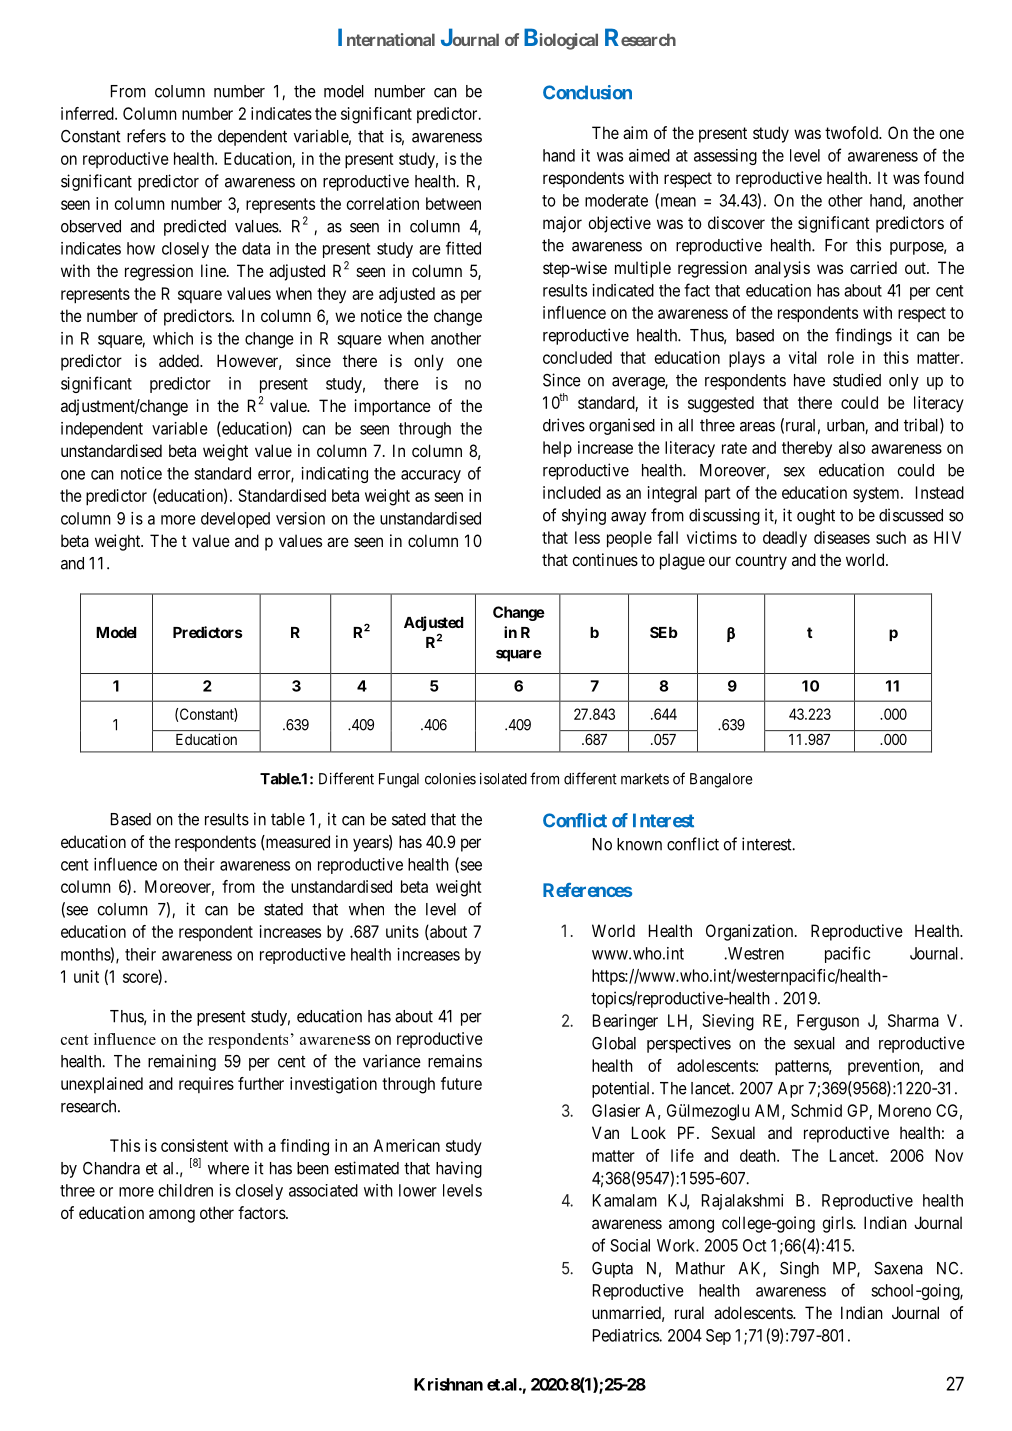  What do you see at coordinates (587, 537) in the page?
I see `less` at bounding box center [587, 537].
